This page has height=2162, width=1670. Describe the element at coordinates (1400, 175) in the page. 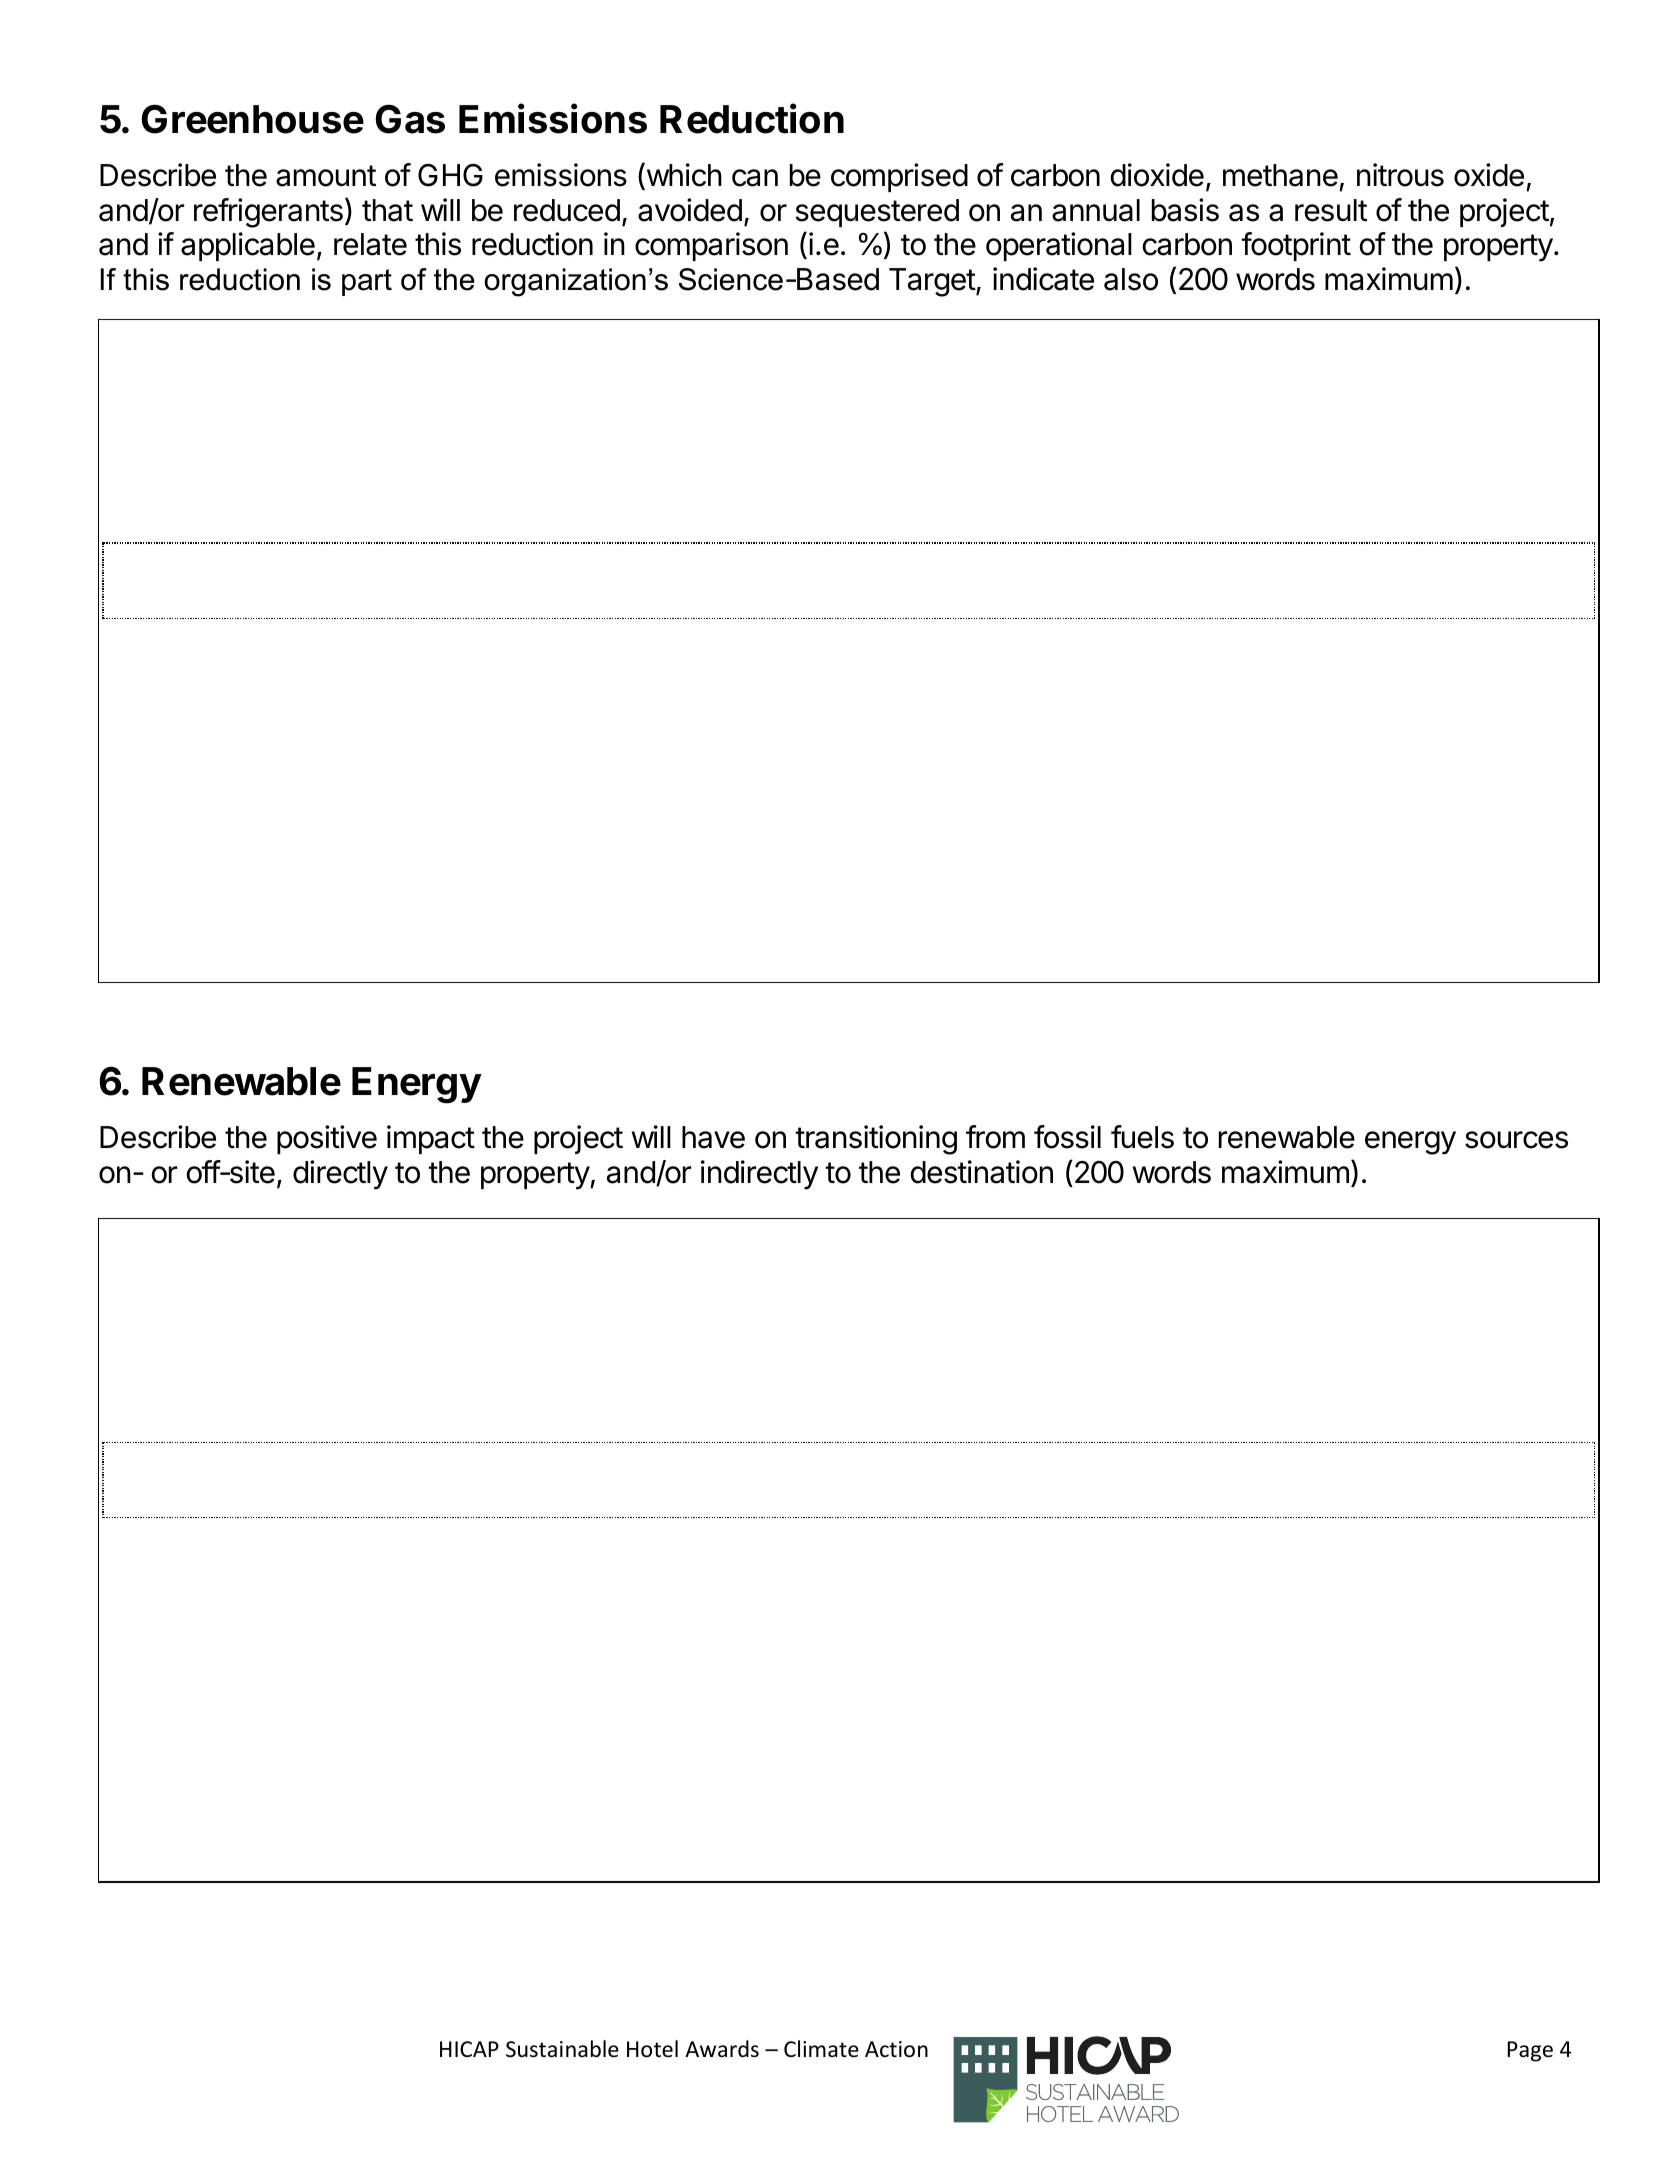

I see `nitrous` at that location.
